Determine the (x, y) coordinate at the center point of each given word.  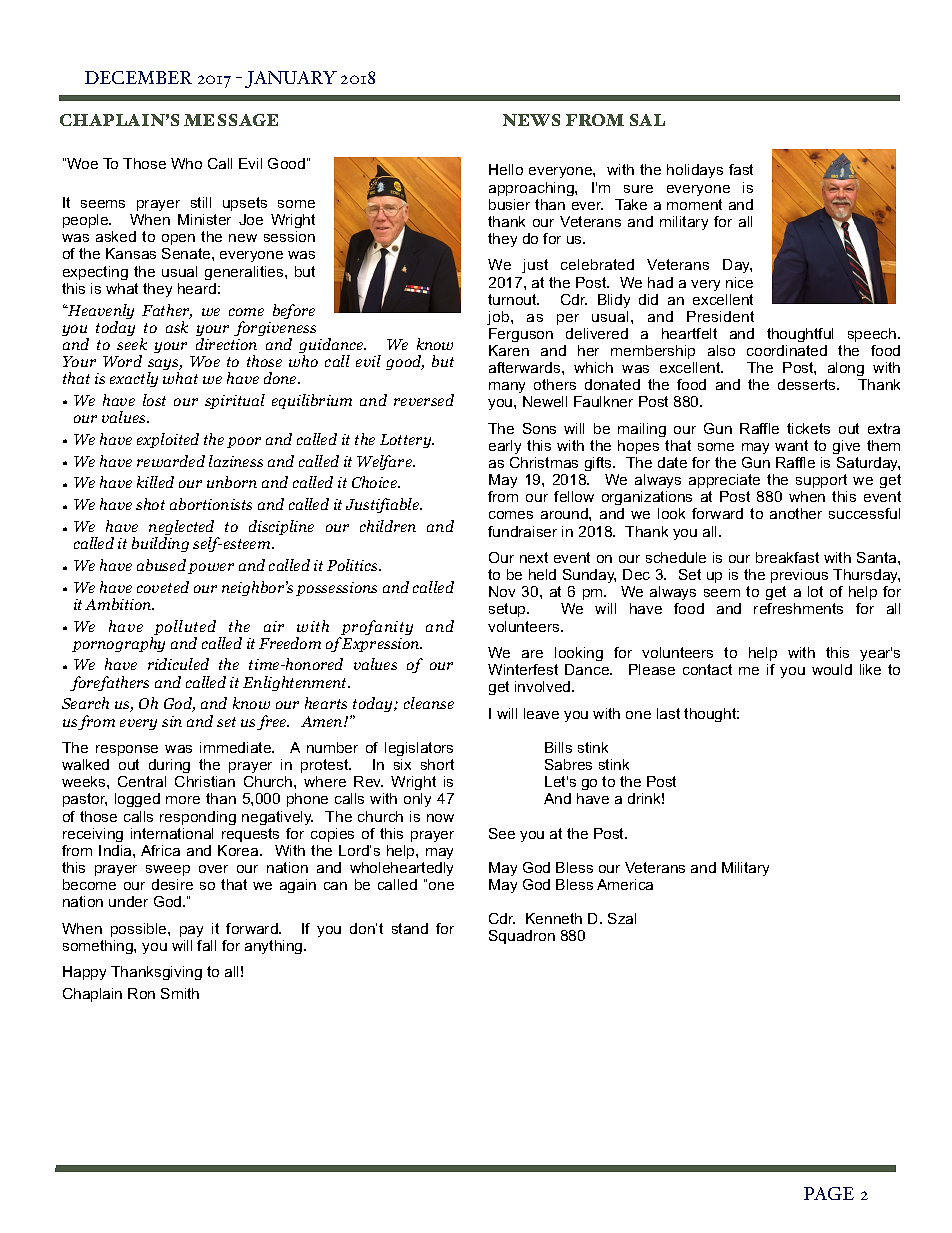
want (791, 445)
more (183, 800)
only (417, 800)
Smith (180, 993)
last (668, 713)
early (505, 447)
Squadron (522, 937)
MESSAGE (231, 120)
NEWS (531, 120)
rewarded (171, 461)
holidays (695, 171)
